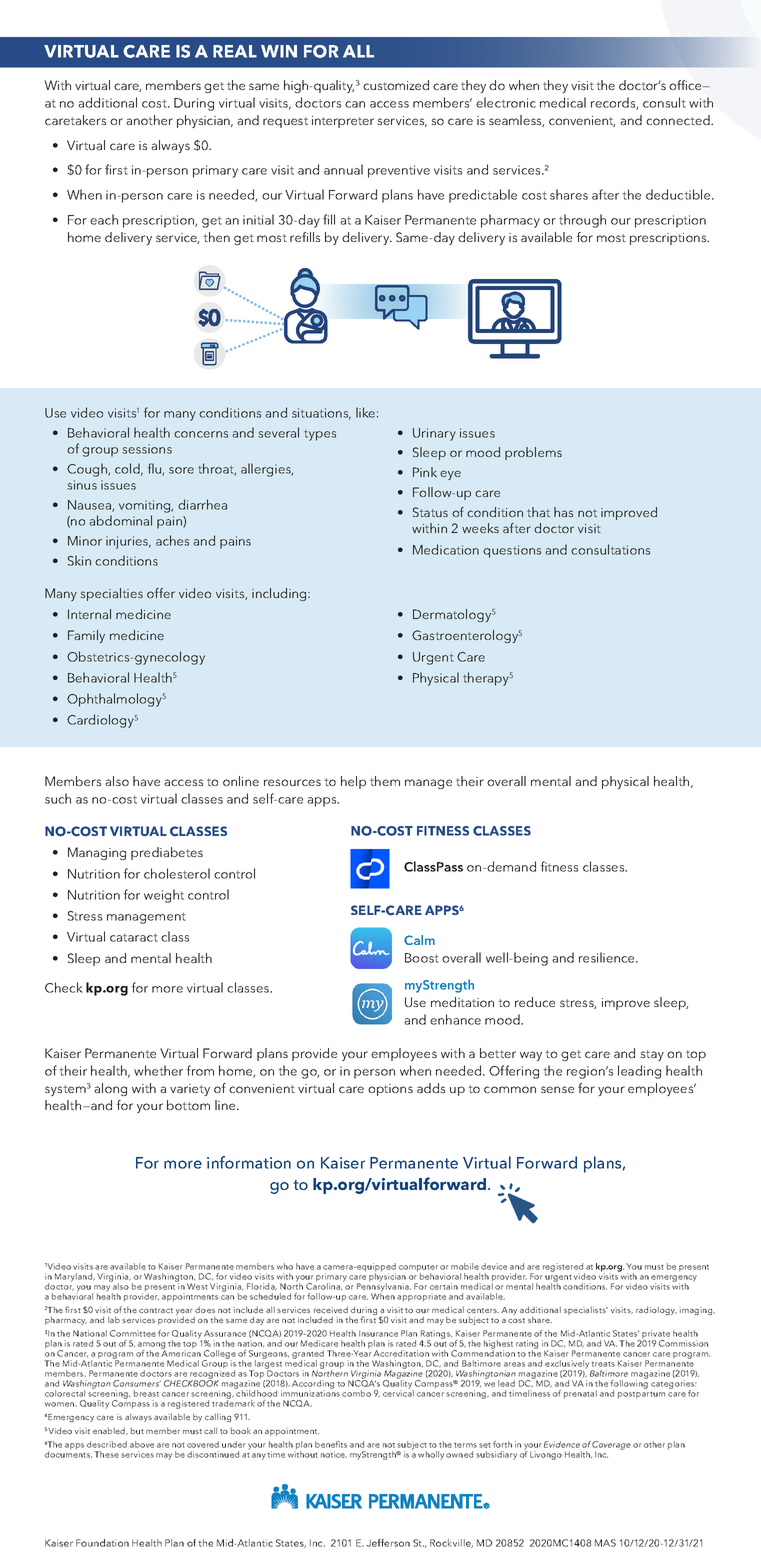 The height and width of the screenshot is (1568, 761). Describe the element at coordinates (396, 85) in the screenshot. I see `customized` at that location.
